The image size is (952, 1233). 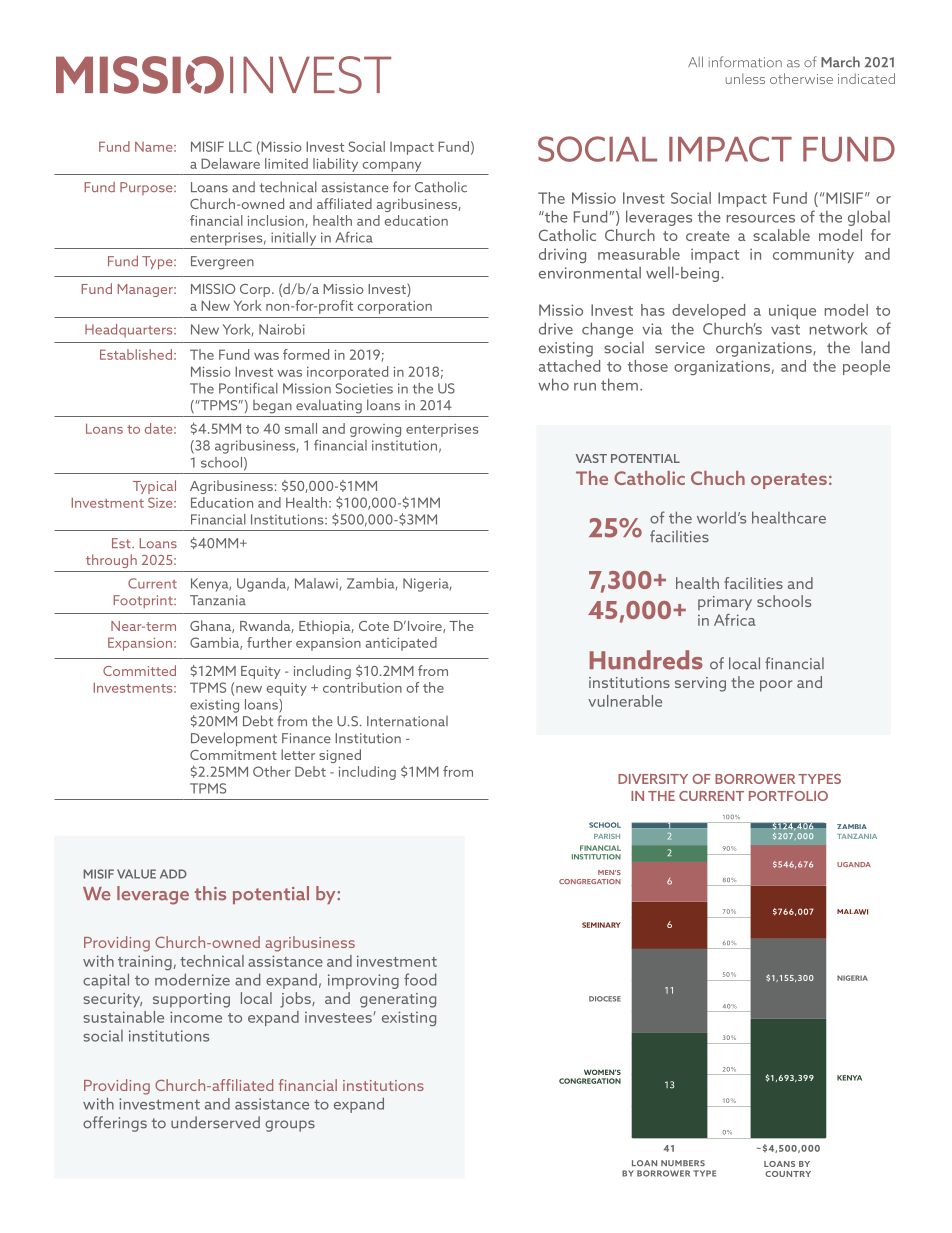 What do you see at coordinates (240, 146) in the image?
I see `LLC` at bounding box center [240, 146].
